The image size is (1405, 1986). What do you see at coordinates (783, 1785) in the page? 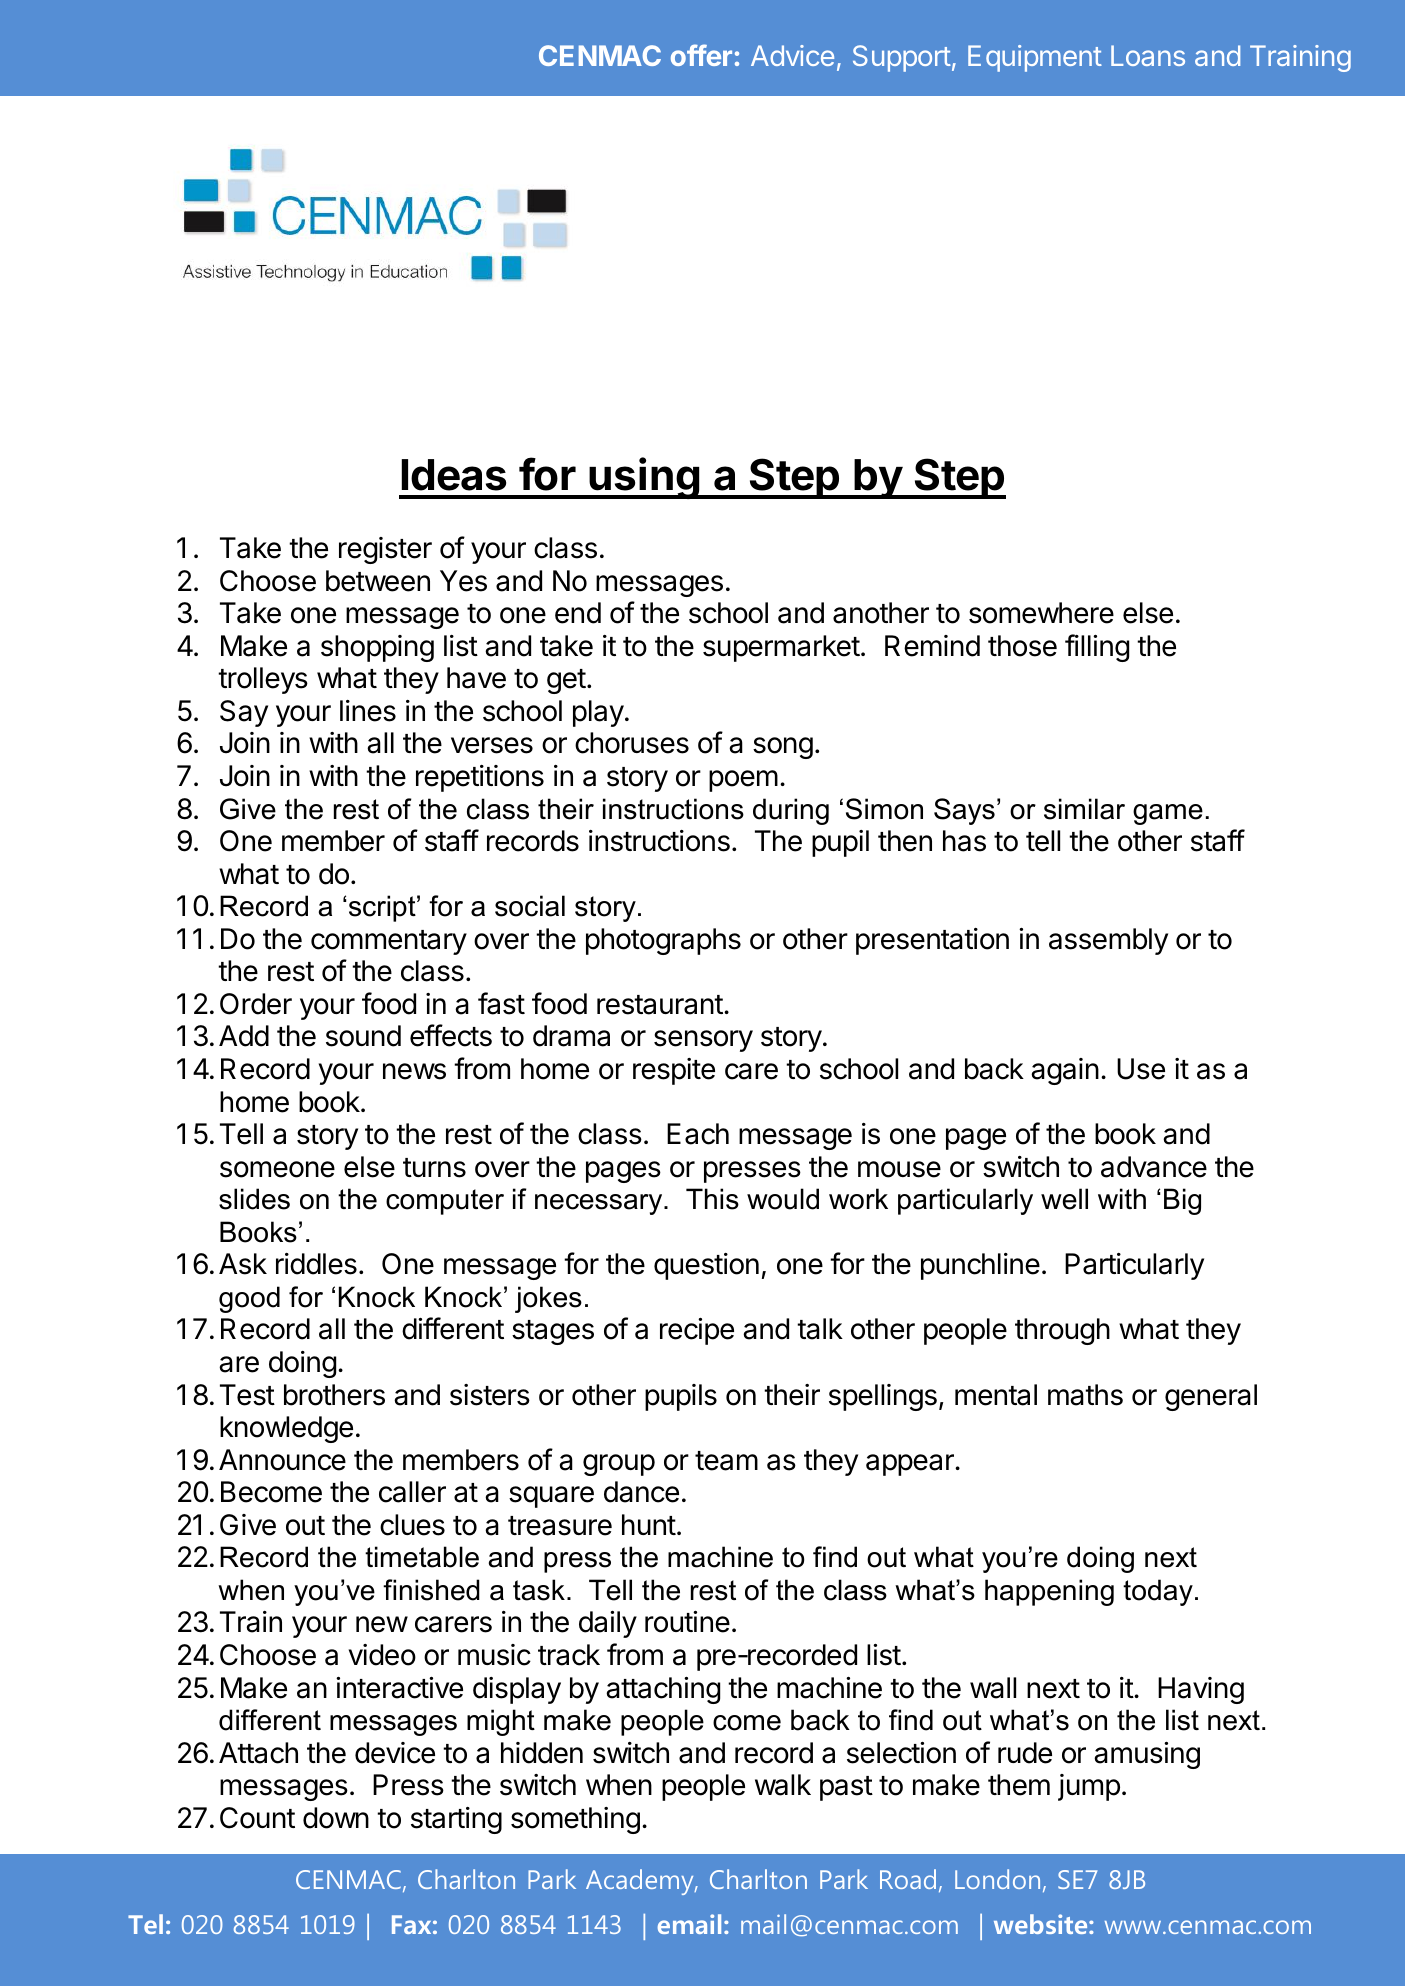
I see `walk` at bounding box center [783, 1785].
